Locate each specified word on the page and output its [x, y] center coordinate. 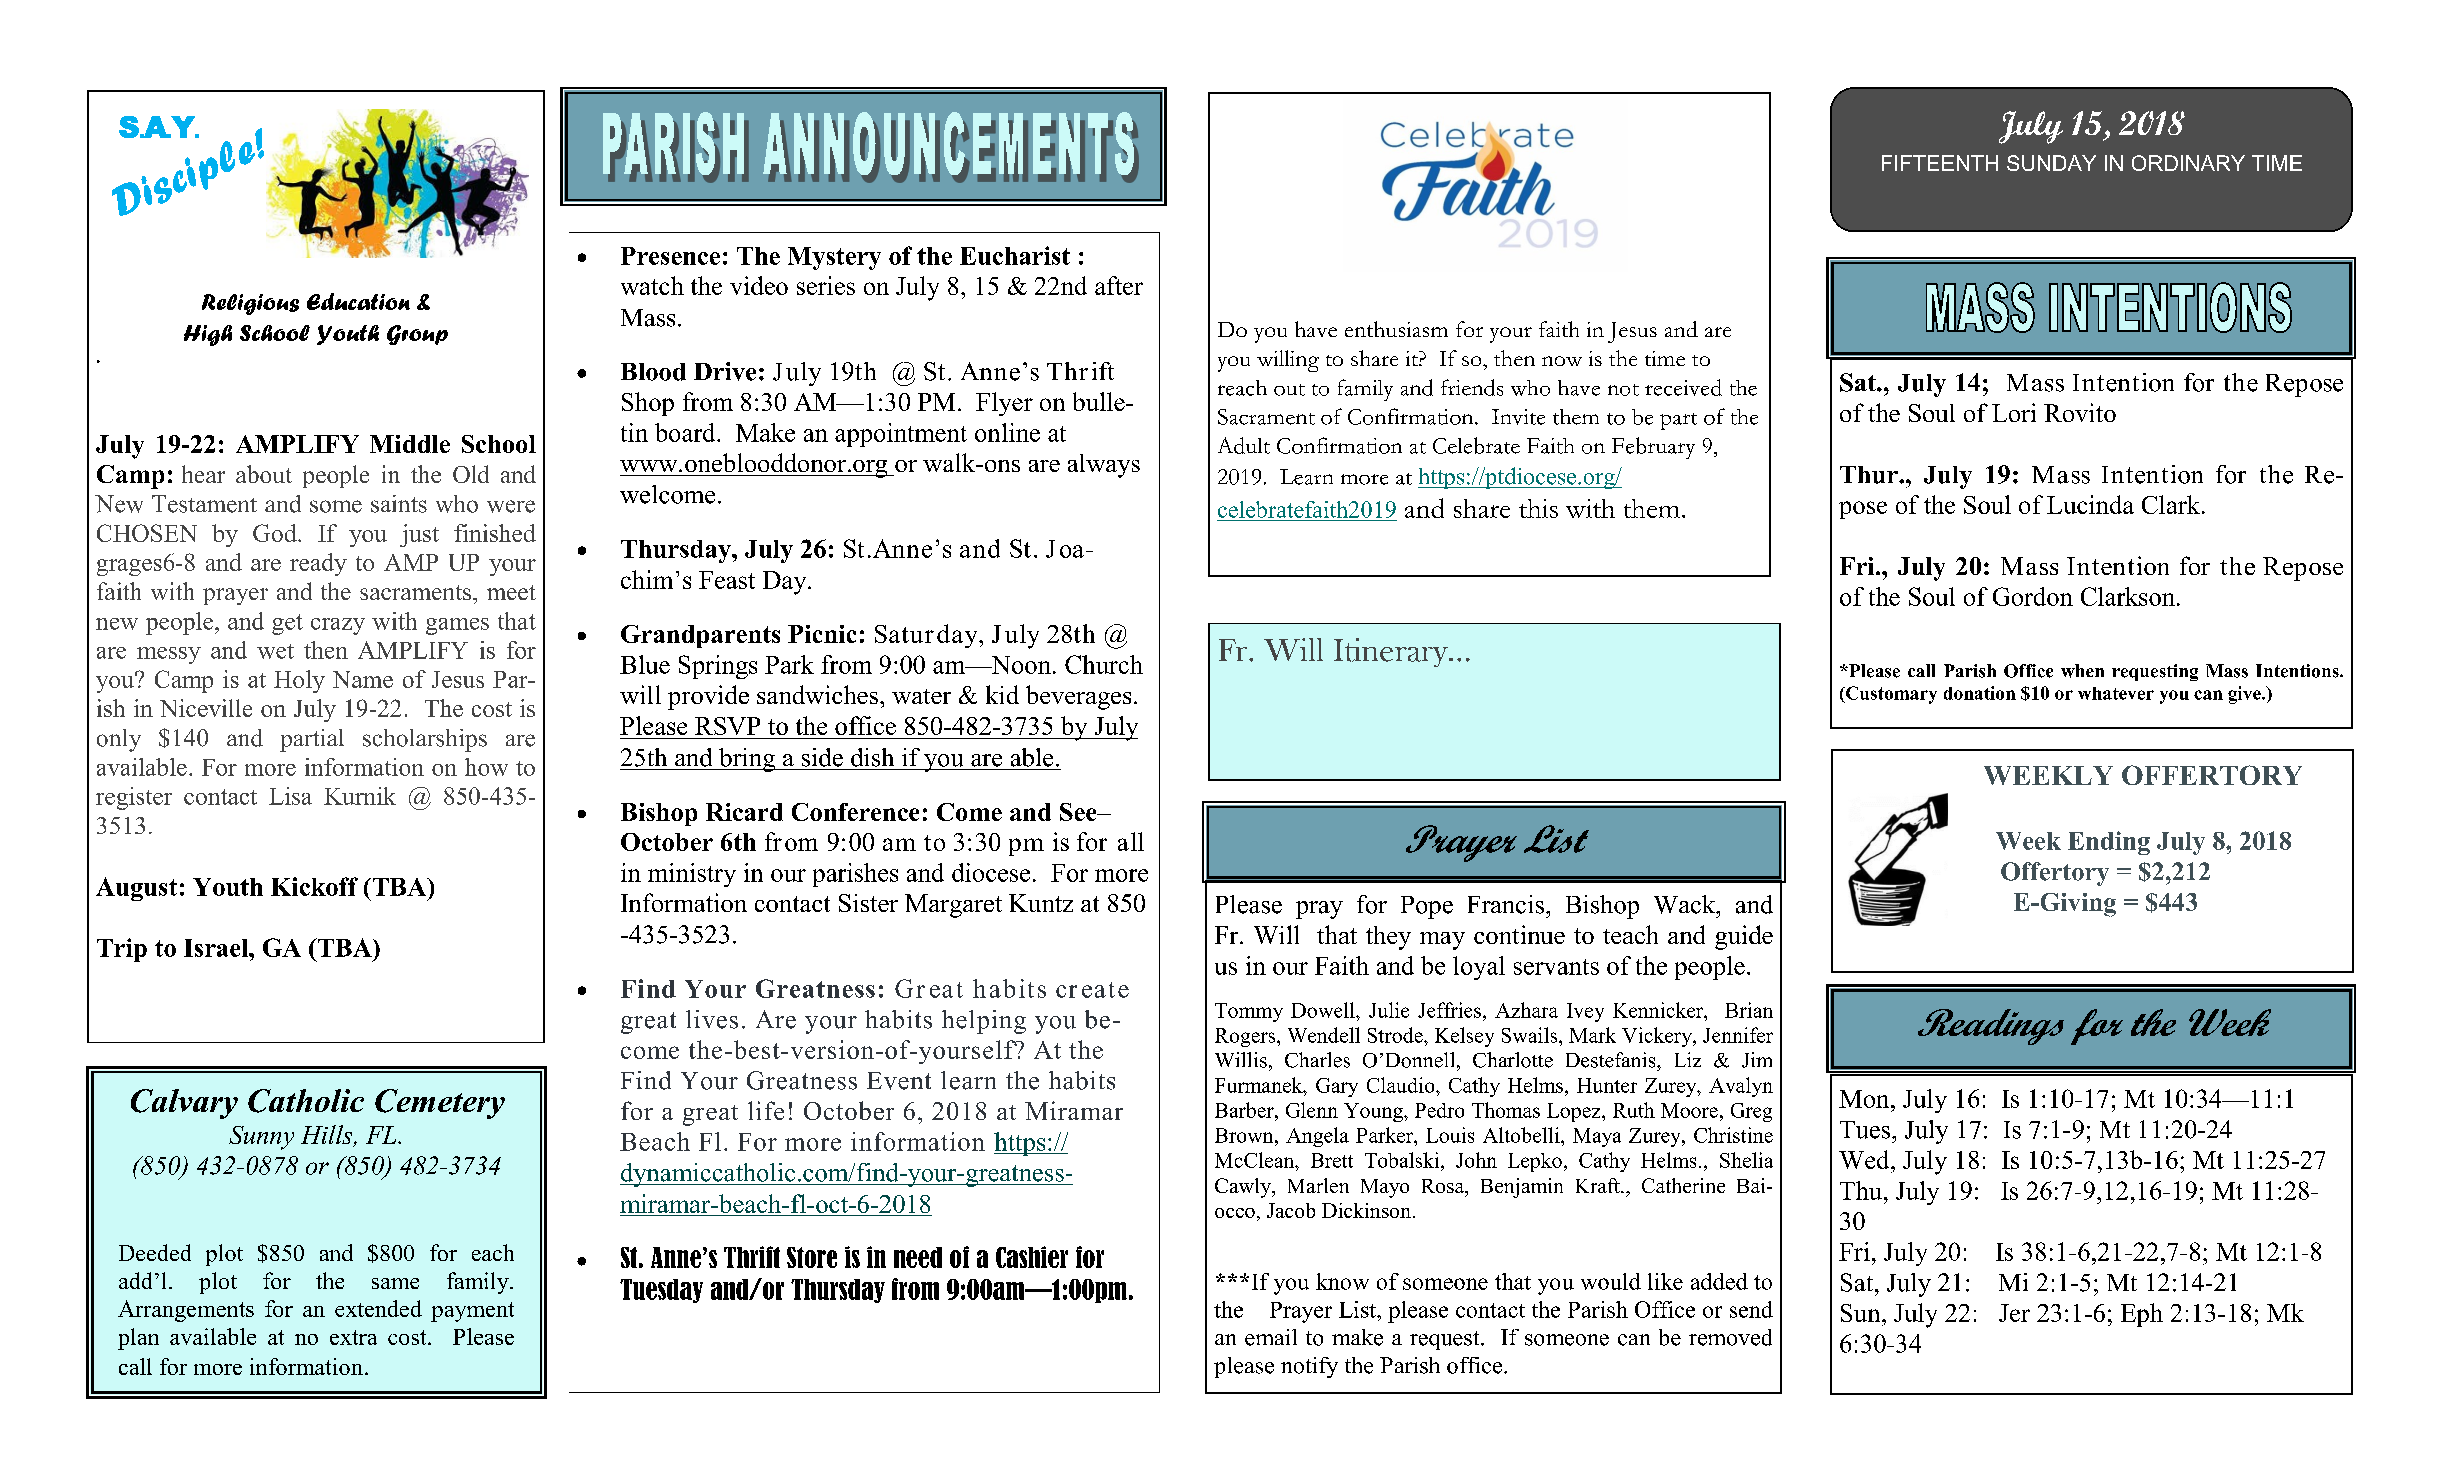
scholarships [425, 740]
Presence [670, 256]
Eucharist [1015, 255]
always [1104, 466]
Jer [2014, 1313]
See [1079, 812]
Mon [1865, 1099]
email [1271, 1337]
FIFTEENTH [1940, 163]
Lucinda [2090, 504]
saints [399, 504]
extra [353, 1337]
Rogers [1246, 1037]
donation [1980, 693]
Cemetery [440, 1104]
